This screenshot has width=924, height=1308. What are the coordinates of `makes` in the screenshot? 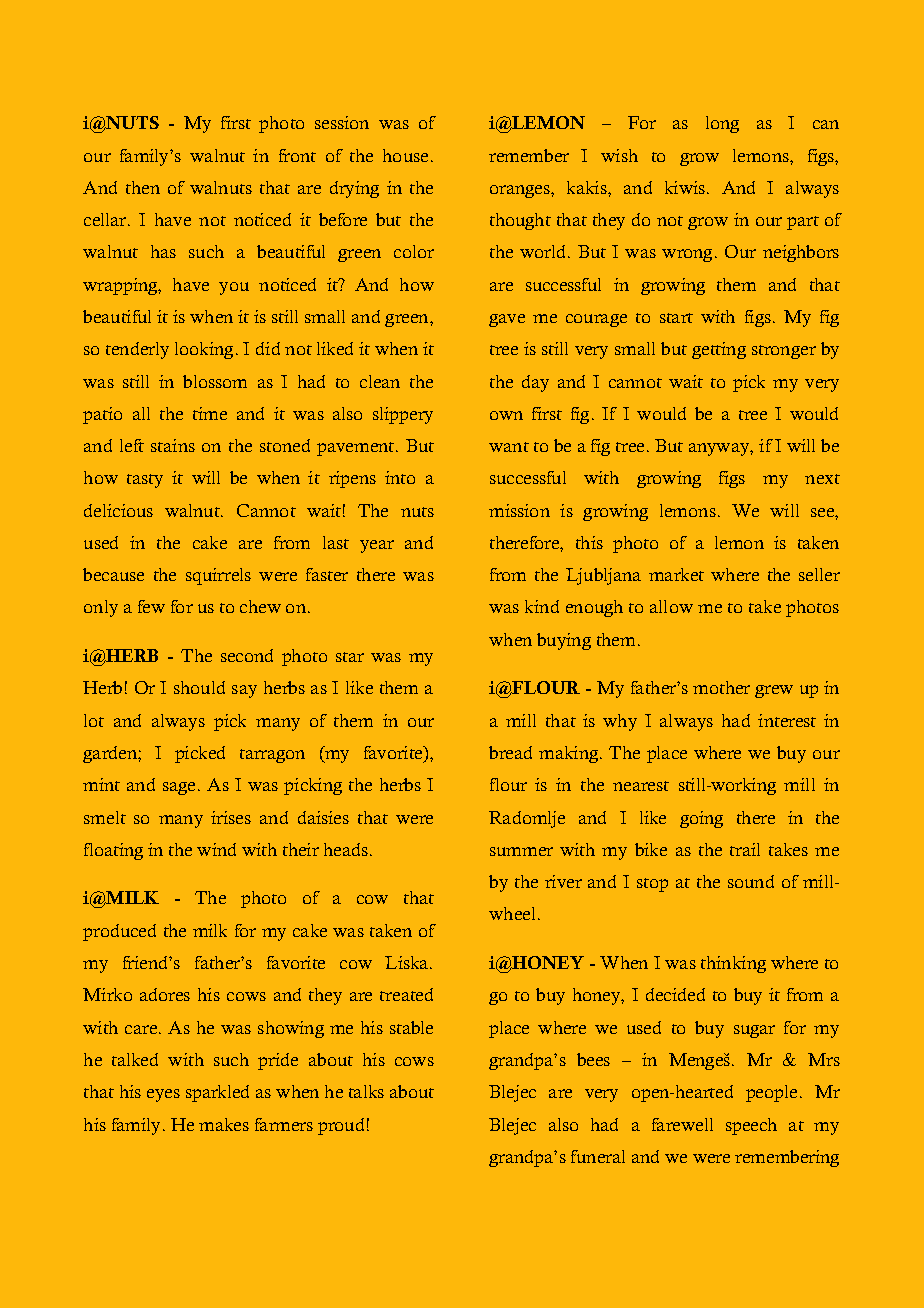 It's located at (224, 1124).
